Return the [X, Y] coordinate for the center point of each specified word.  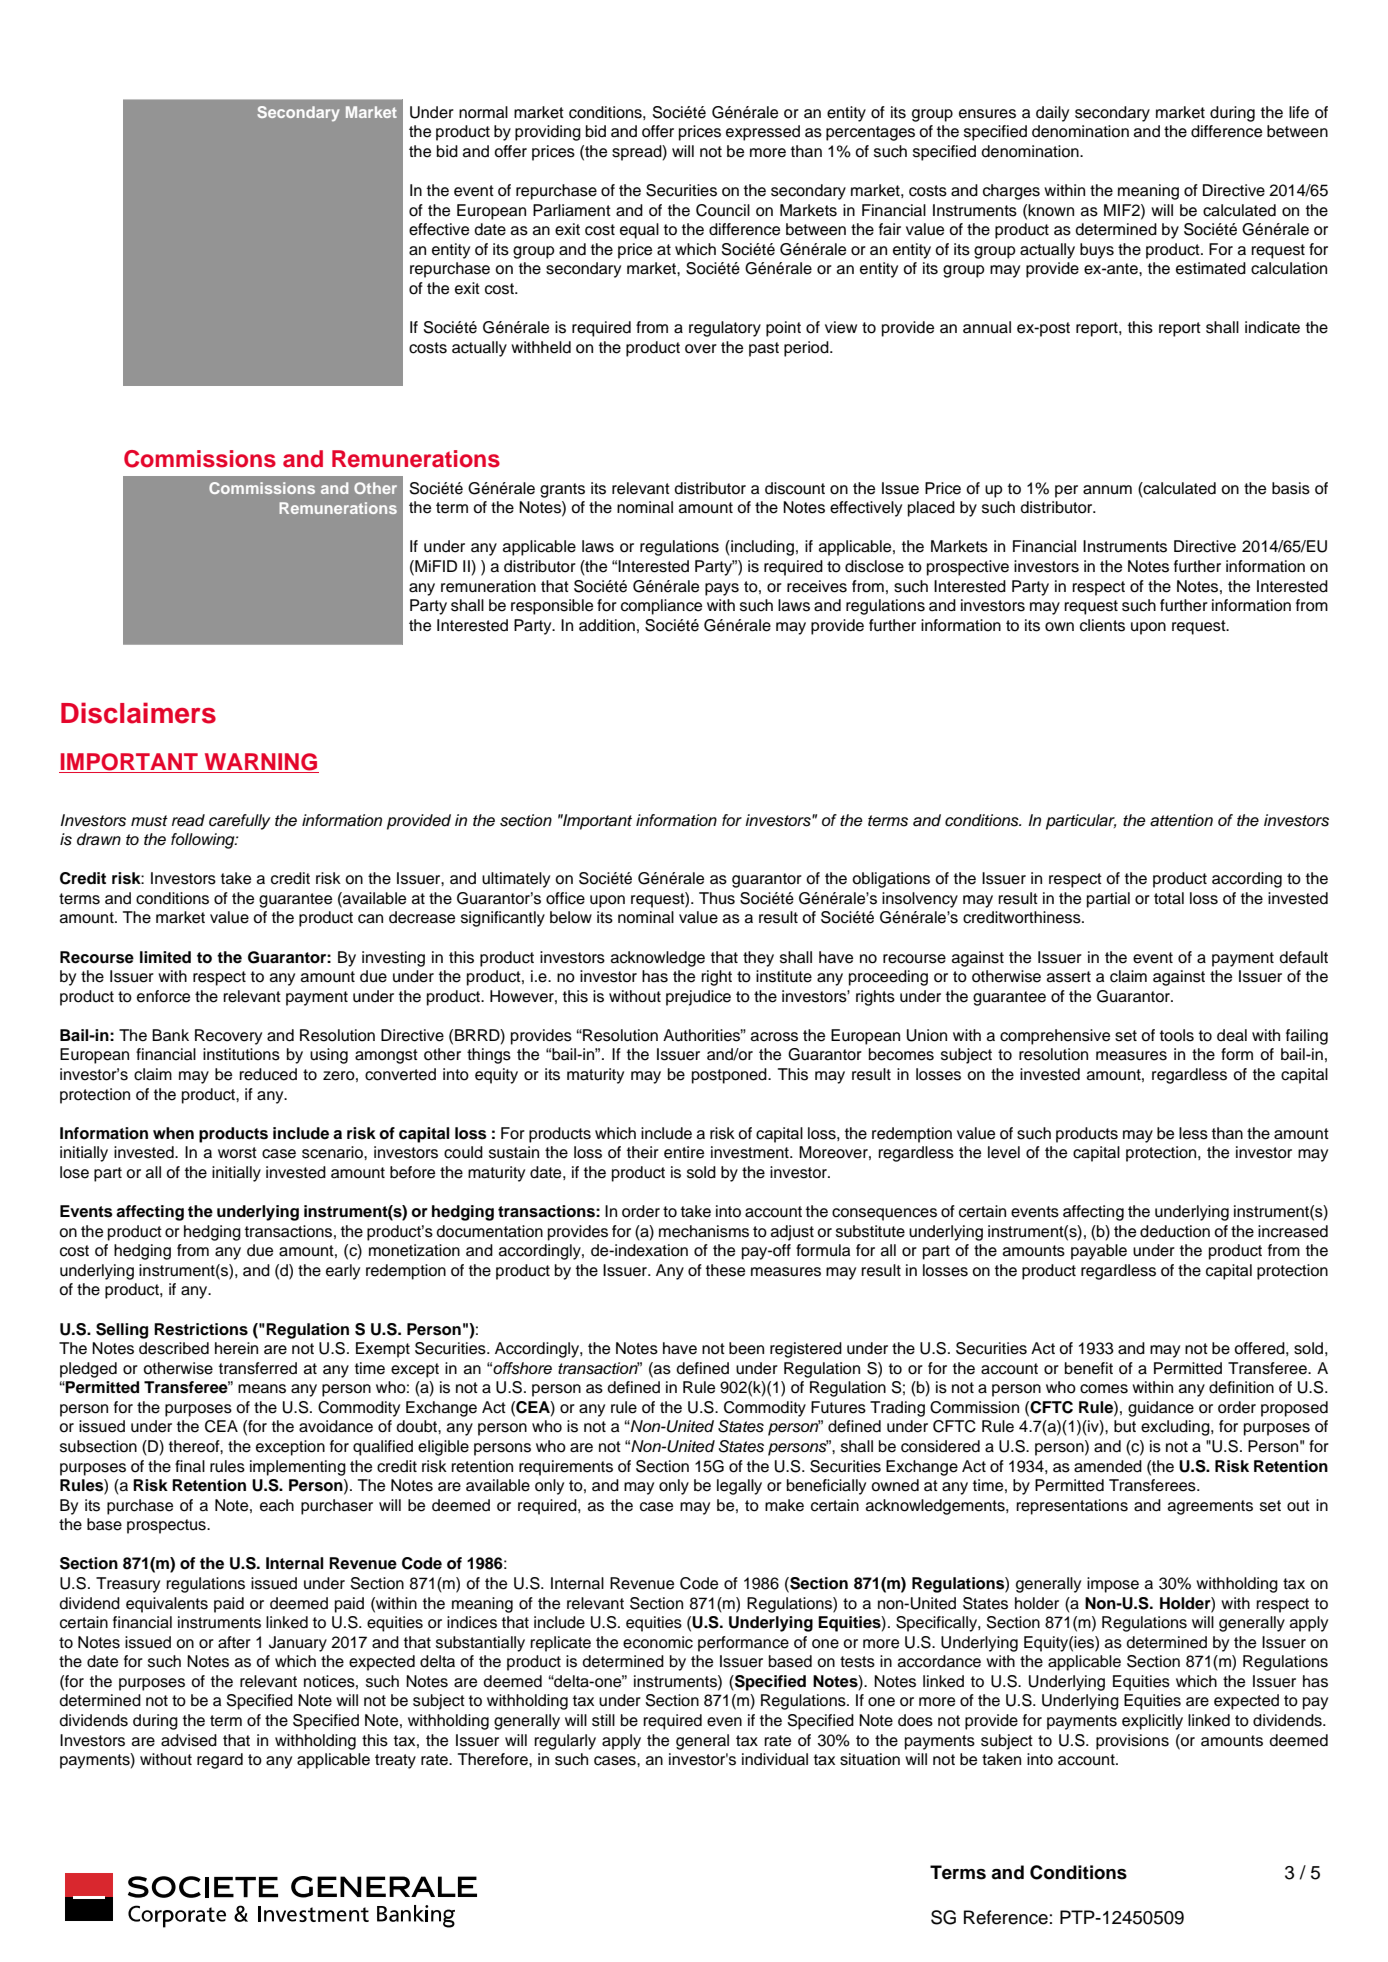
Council [723, 210]
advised [189, 1740]
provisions [1132, 1742]
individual [775, 1759]
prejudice [698, 998]
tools [1177, 1035]
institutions [241, 1054]
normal [483, 112]
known [1051, 210]
